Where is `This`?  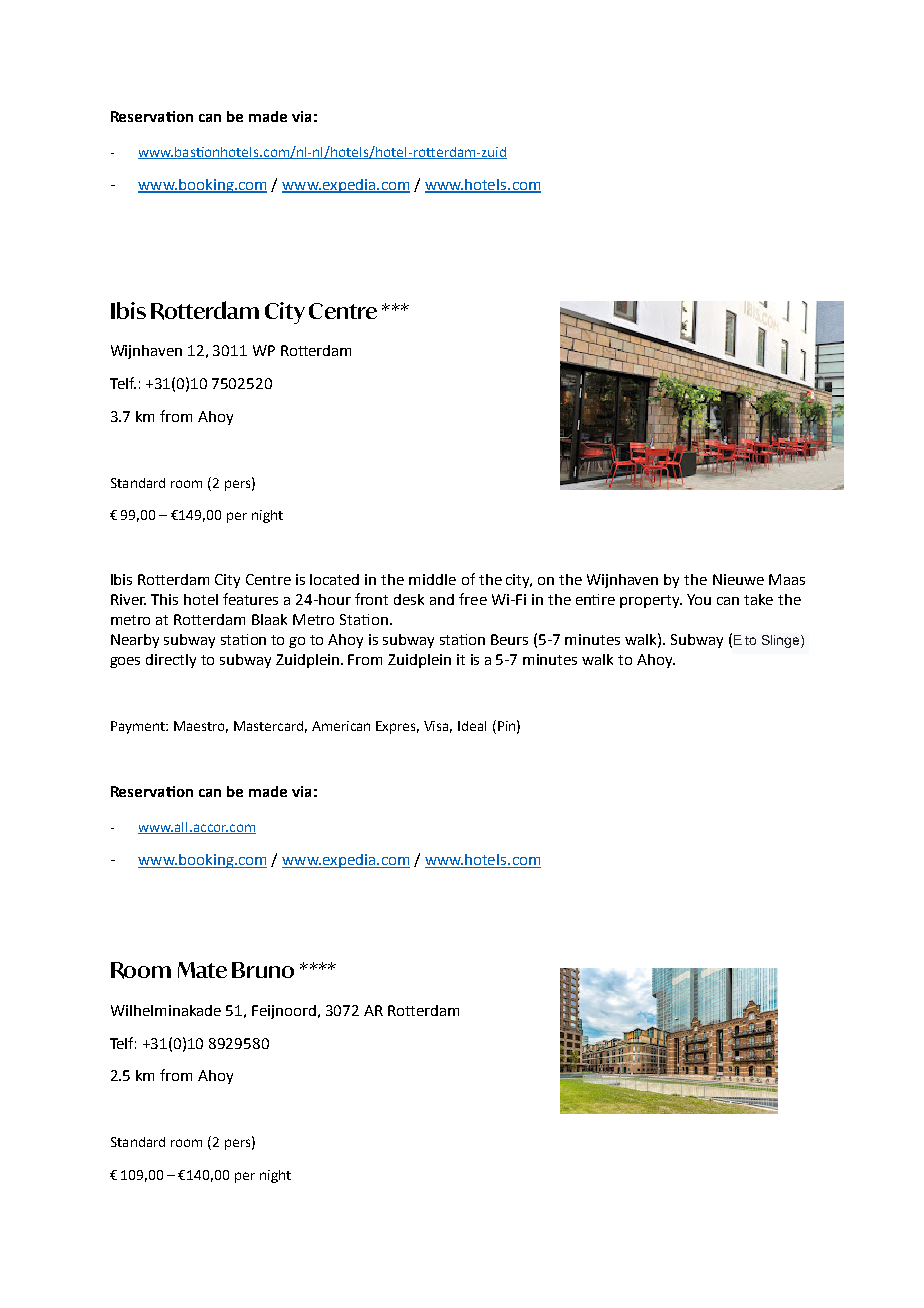 This is located at coordinates (164, 599).
